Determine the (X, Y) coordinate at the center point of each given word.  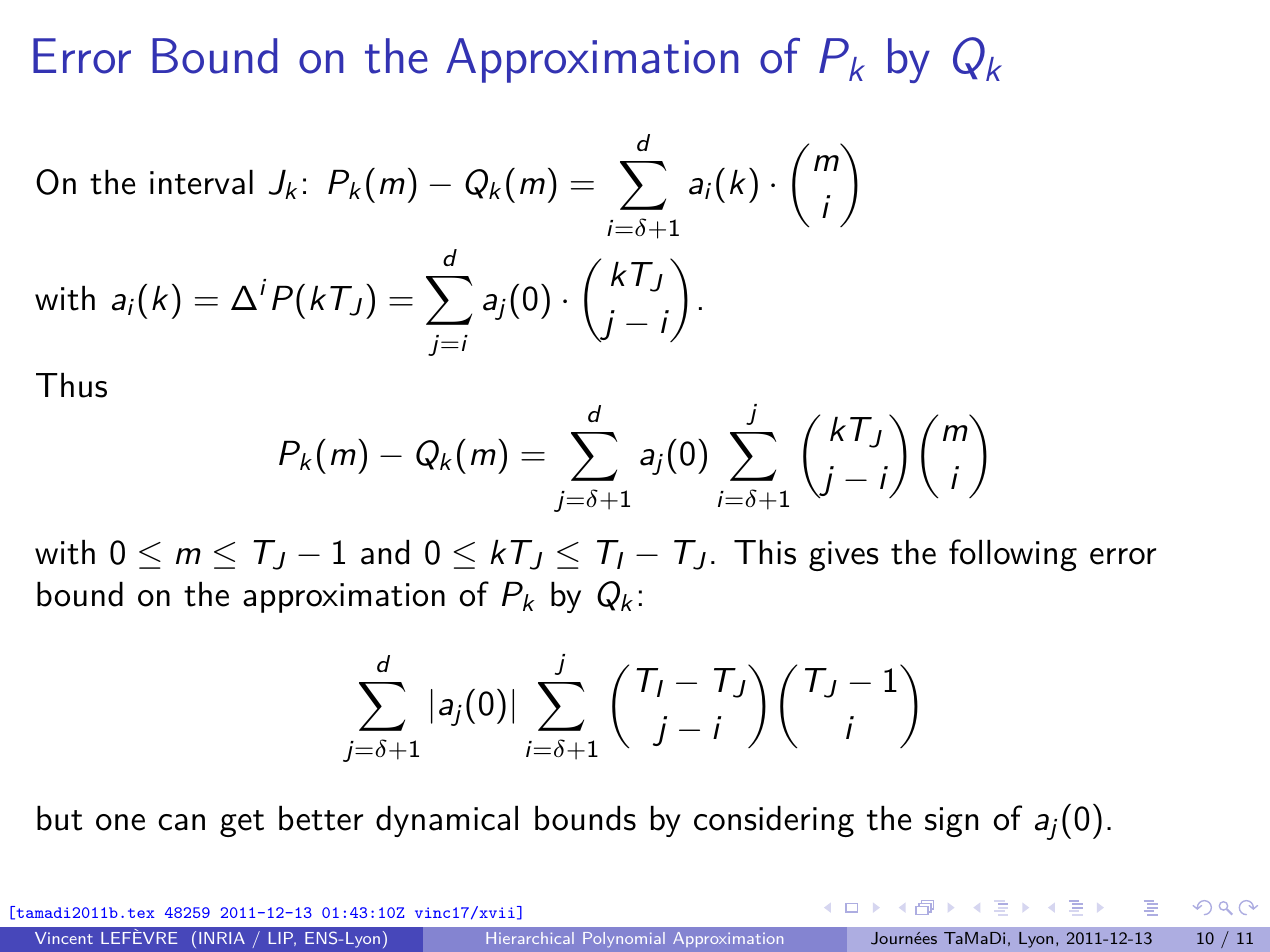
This (765, 552)
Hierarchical (530, 938)
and (385, 552)
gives (844, 556)
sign (951, 822)
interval (201, 182)
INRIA (222, 938)
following (1013, 555)
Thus (71, 385)
